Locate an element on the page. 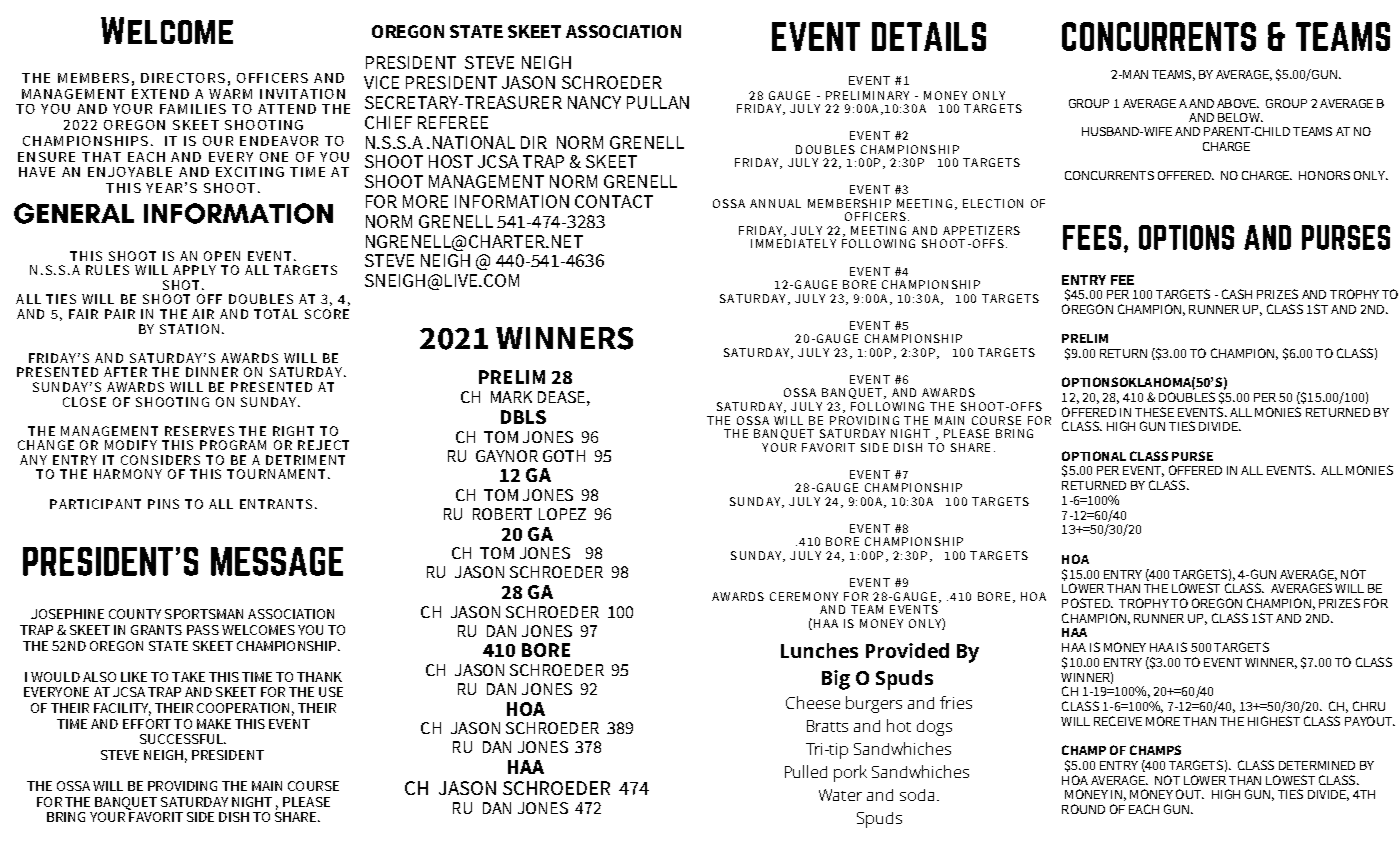 The image size is (1400, 850). NANCY is located at coordinates (594, 102).
